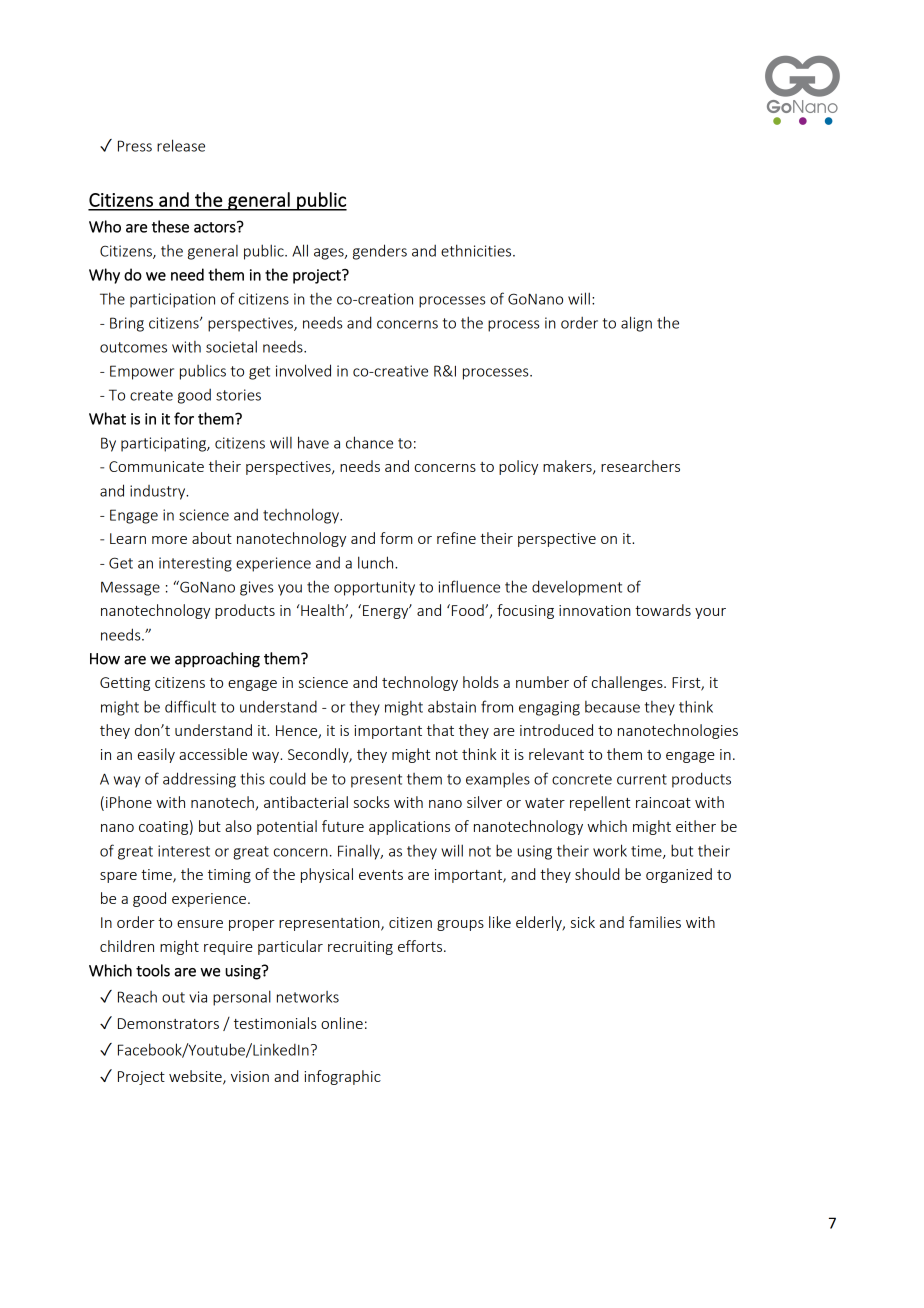 The image size is (924, 1308). What do you see at coordinates (663, 610) in the screenshot?
I see `towards` at bounding box center [663, 610].
